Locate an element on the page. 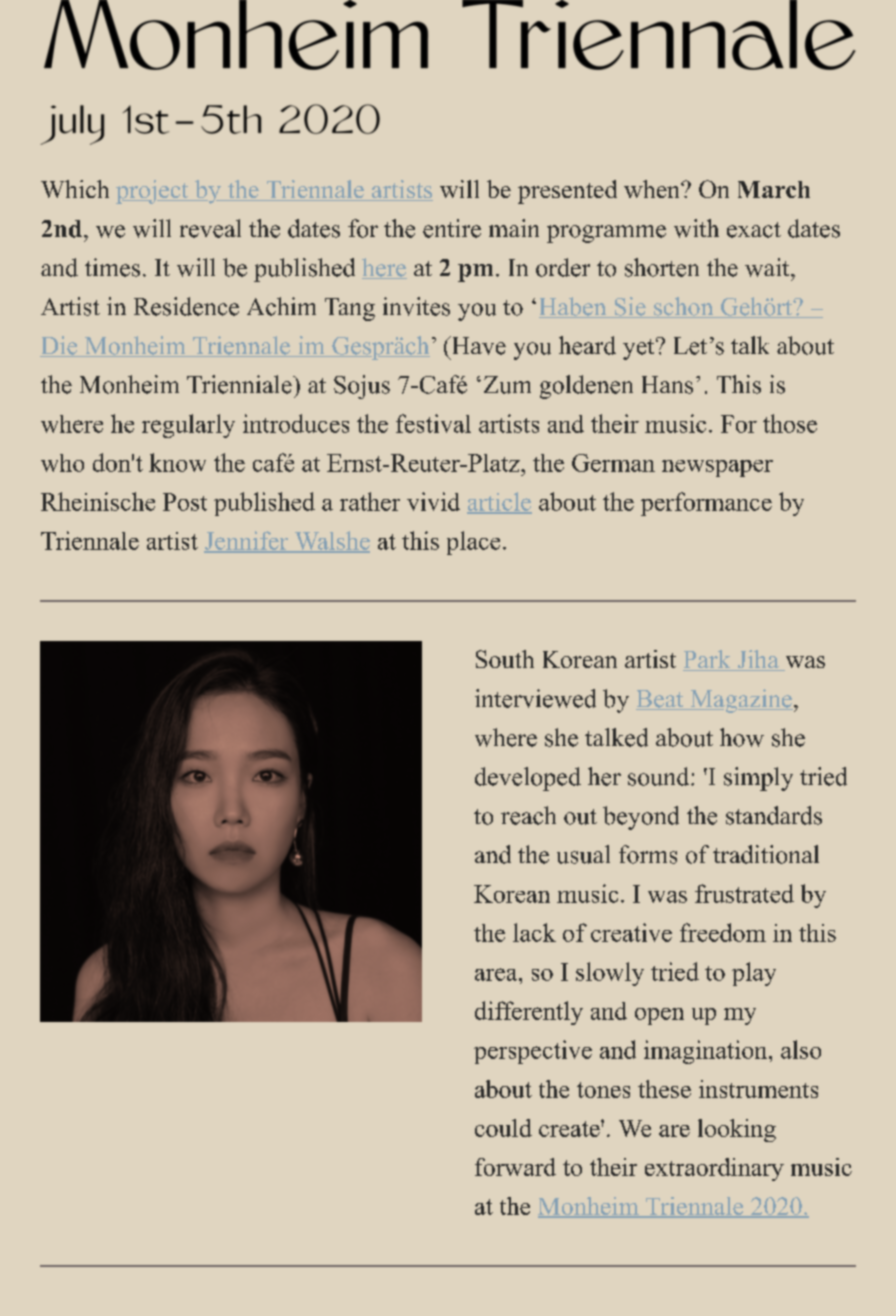 Image resolution: width=896 pixels, height=1316 pixels. with is located at coordinates (696, 228).
